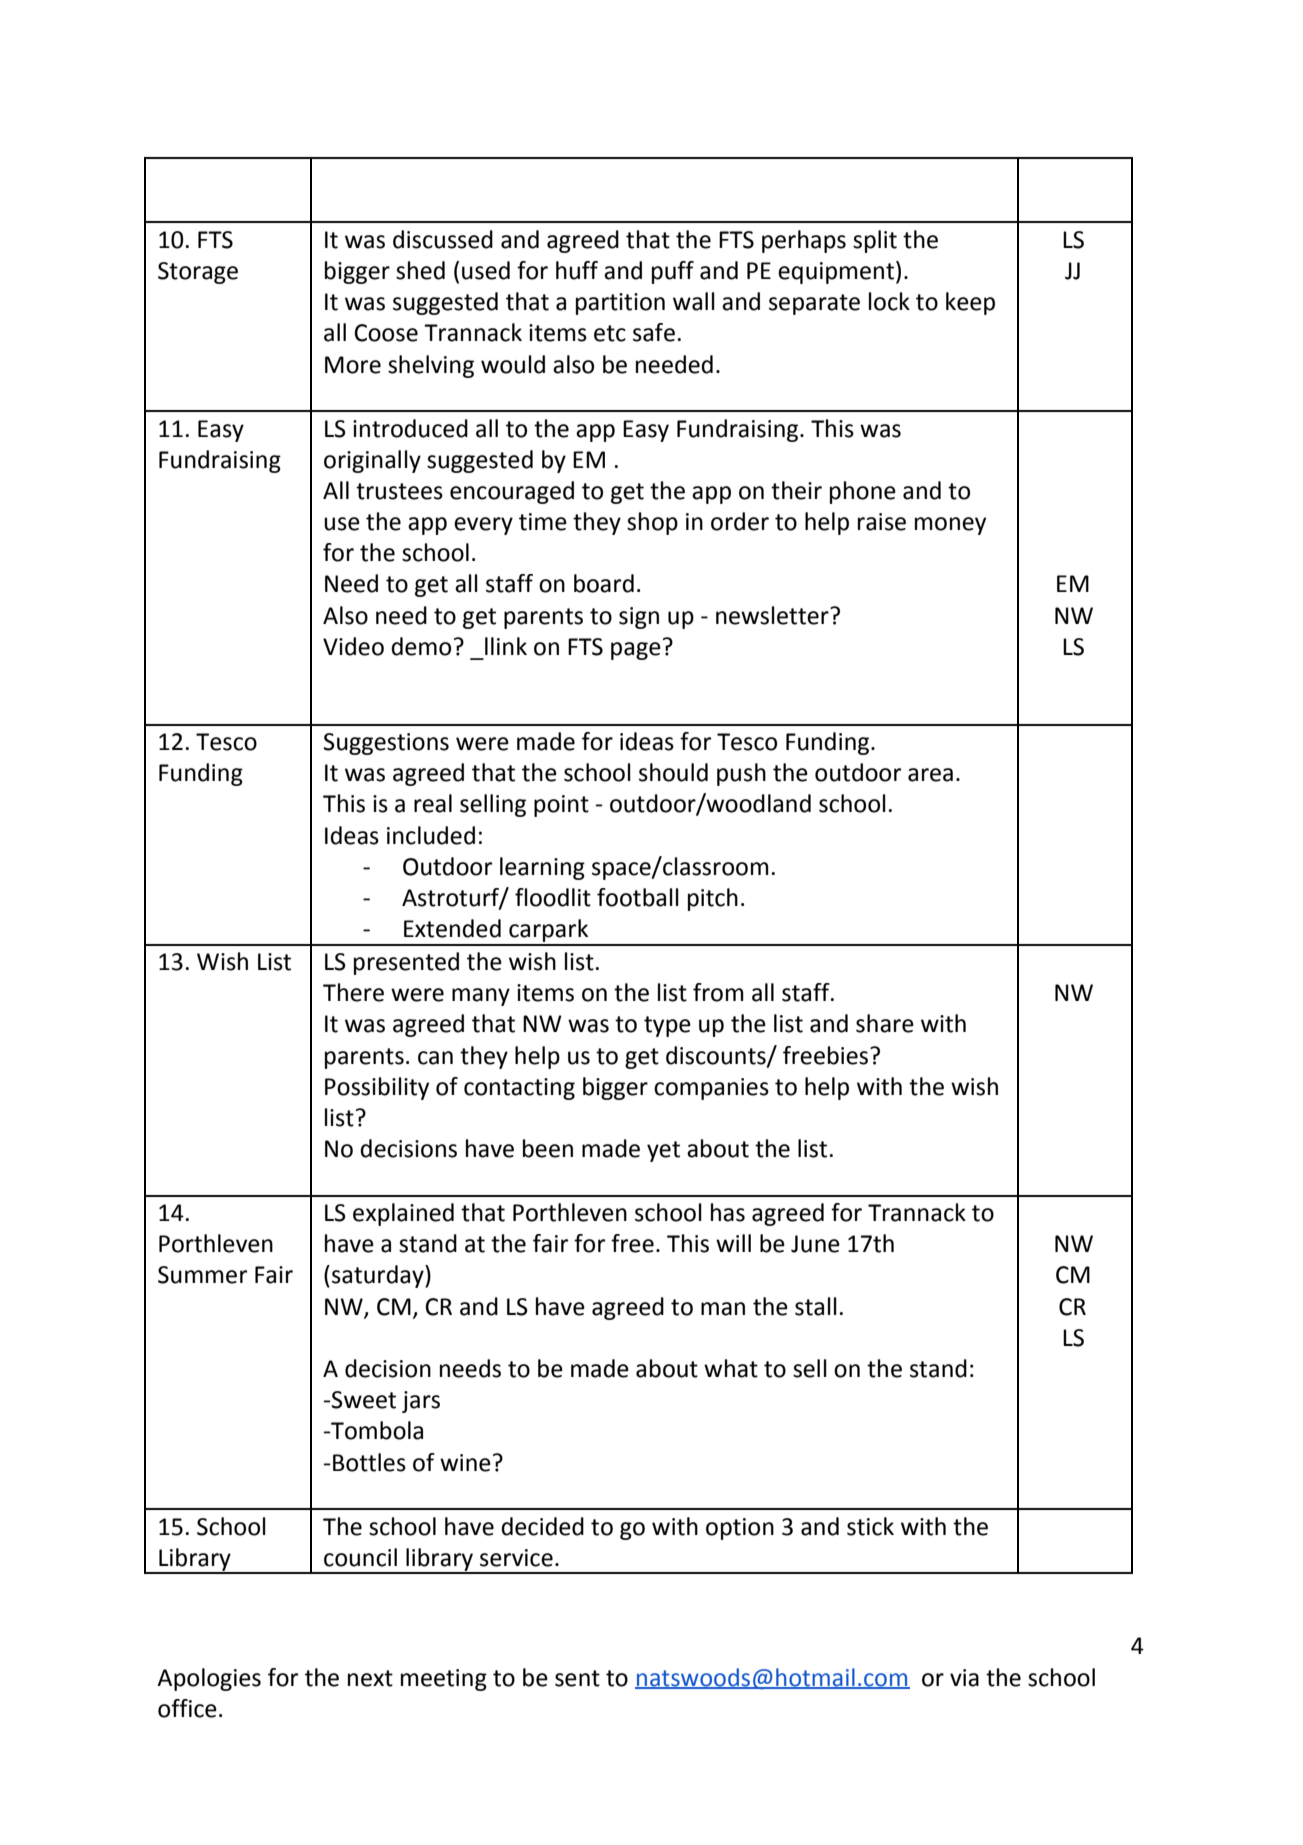 The height and width of the screenshot is (1845, 1303). I want to click on Summer, so click(202, 1275).
